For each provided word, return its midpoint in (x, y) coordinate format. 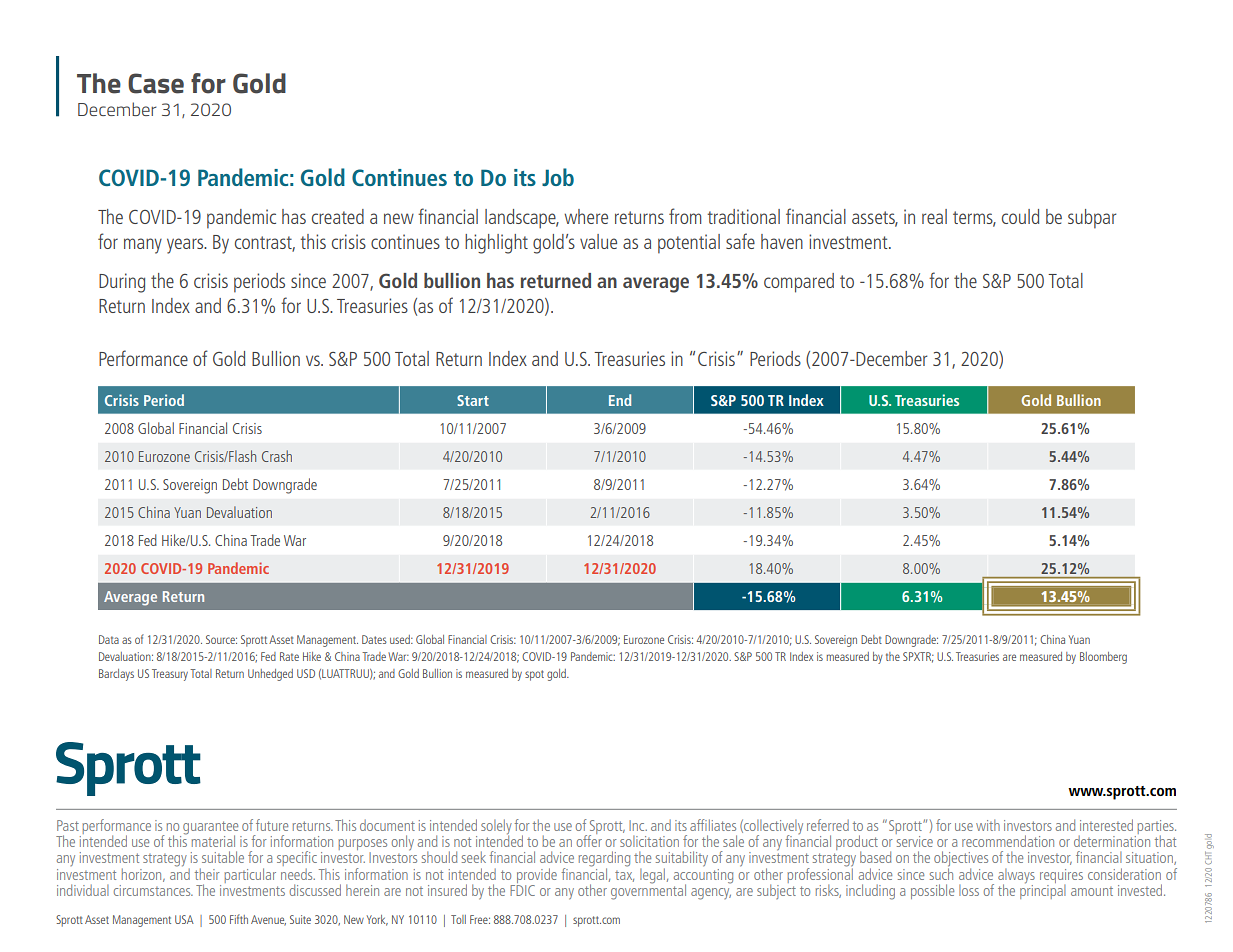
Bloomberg (1103, 658)
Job (558, 177)
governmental (648, 891)
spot (534, 675)
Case (156, 83)
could (1020, 216)
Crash (277, 456)
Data (109, 639)
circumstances (153, 890)
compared (799, 283)
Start (473, 400)
